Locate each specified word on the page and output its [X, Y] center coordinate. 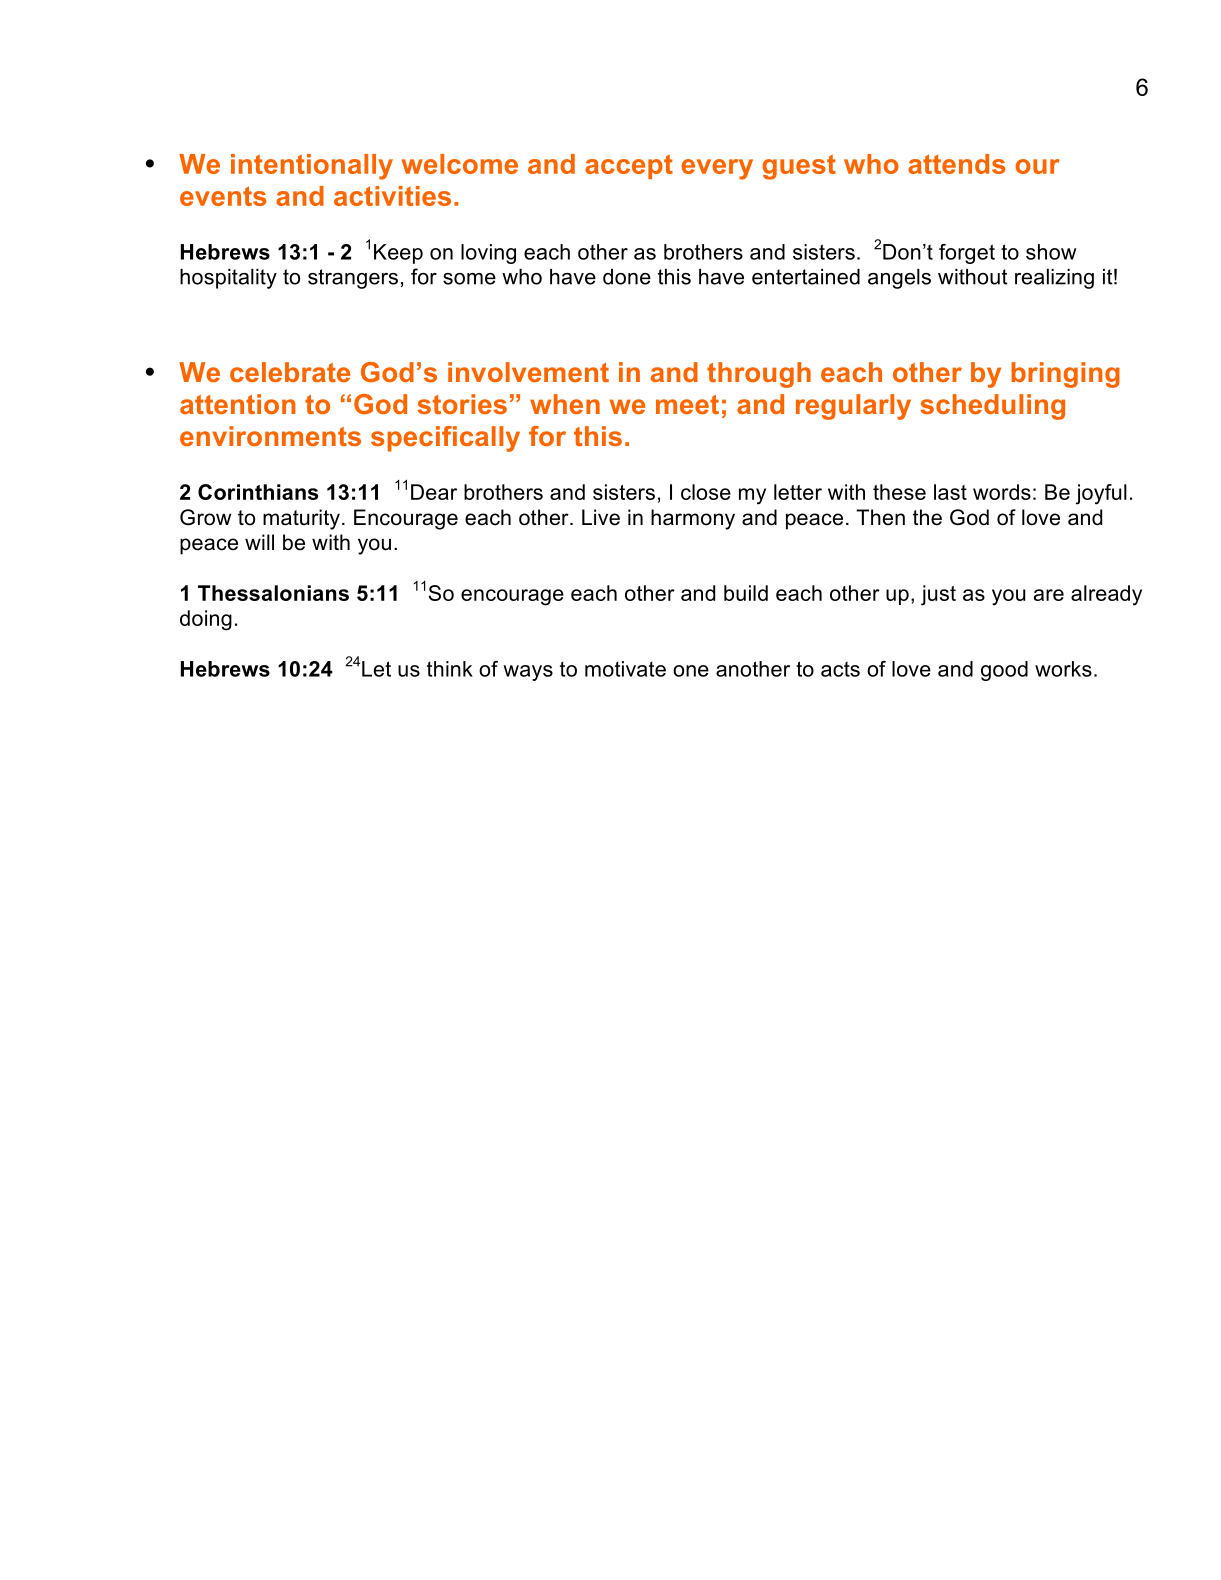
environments [270, 436]
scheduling [992, 407]
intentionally [312, 167]
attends [956, 164]
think [450, 669]
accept [629, 166]
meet [687, 404]
